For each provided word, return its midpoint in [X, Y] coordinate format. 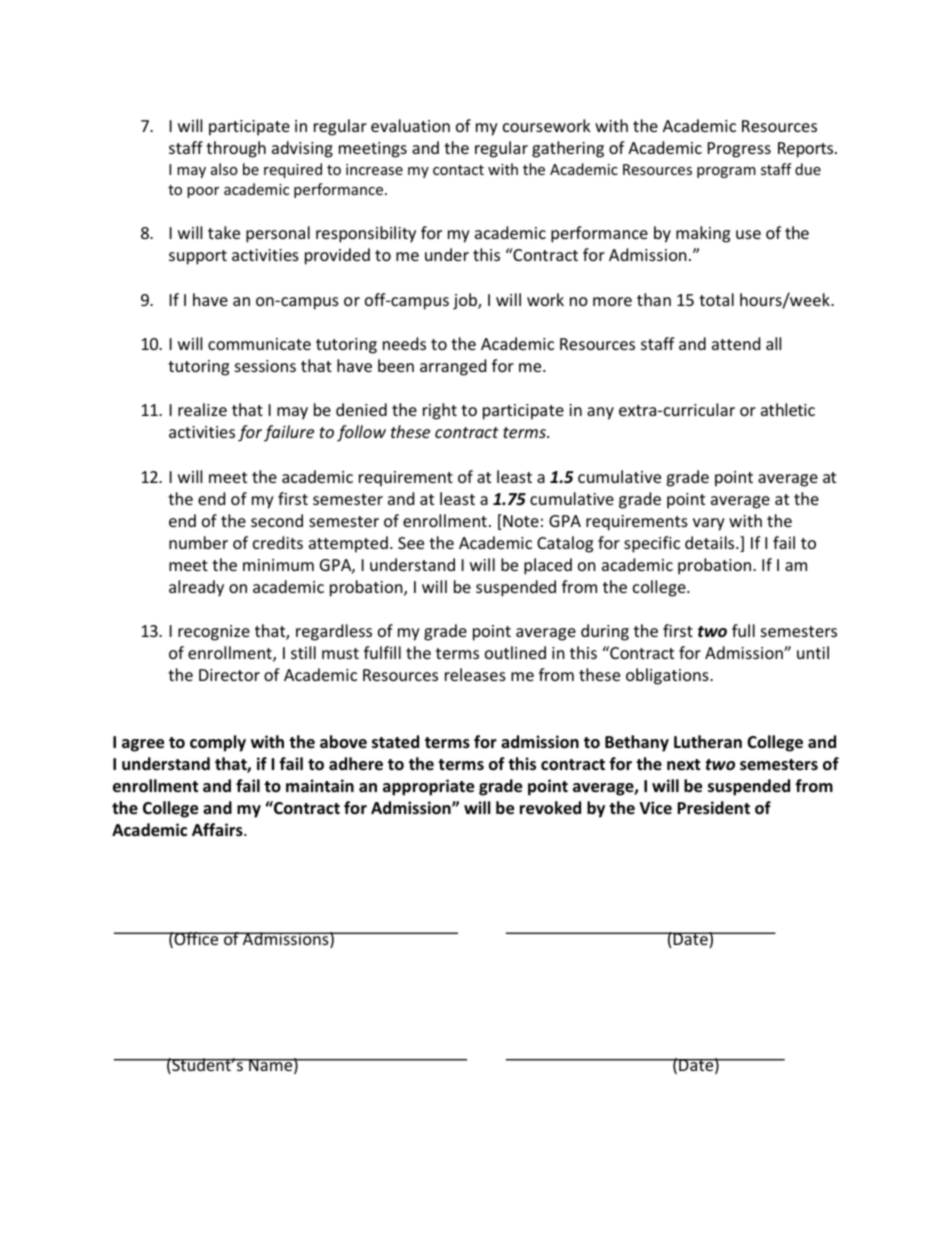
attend [736, 343]
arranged [453, 367]
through [236, 149]
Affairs [218, 830]
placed [548, 566]
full [743, 630]
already [196, 588]
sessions [265, 366]
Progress [739, 150]
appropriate [428, 787]
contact [458, 170]
